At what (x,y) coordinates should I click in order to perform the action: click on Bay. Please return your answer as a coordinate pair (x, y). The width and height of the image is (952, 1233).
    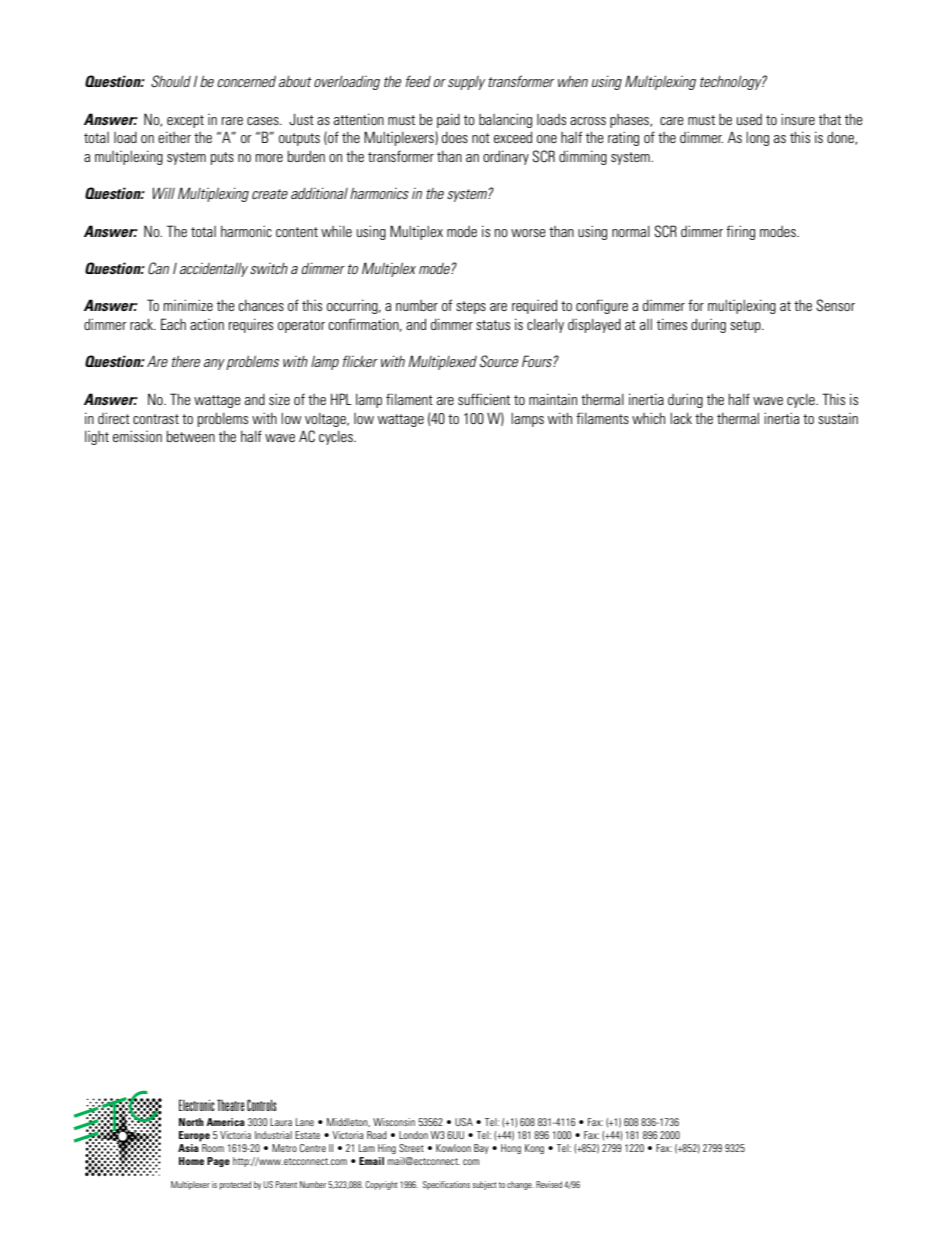
    Looking at the image, I should click on (481, 1149).
